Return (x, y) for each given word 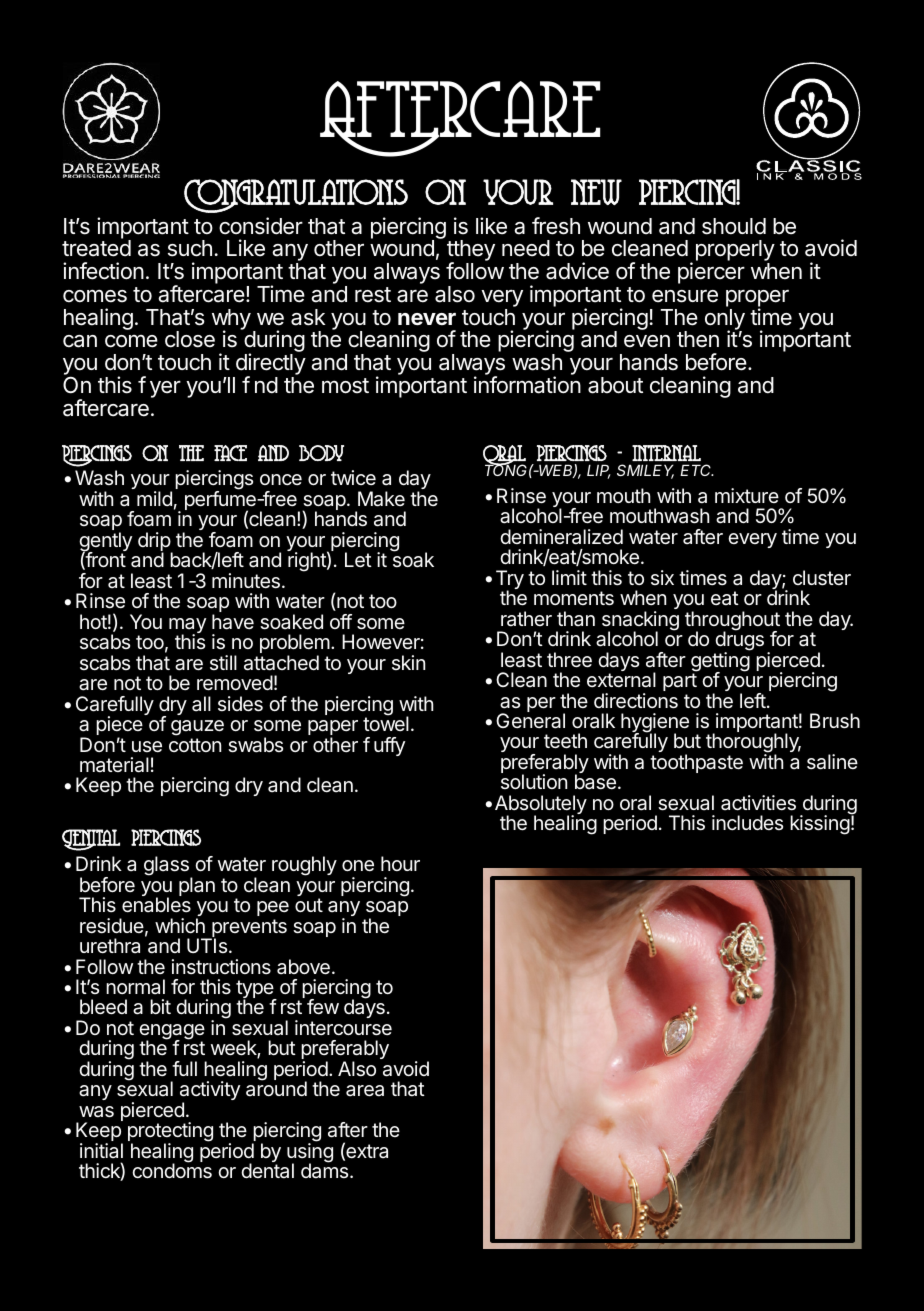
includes (747, 822)
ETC (697, 470)
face (230, 453)
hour (400, 863)
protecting (170, 1133)
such (190, 248)
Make (381, 499)
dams (326, 1170)
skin (408, 662)
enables (156, 905)
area (365, 1091)
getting (720, 662)
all (201, 704)
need (526, 248)
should (734, 226)
